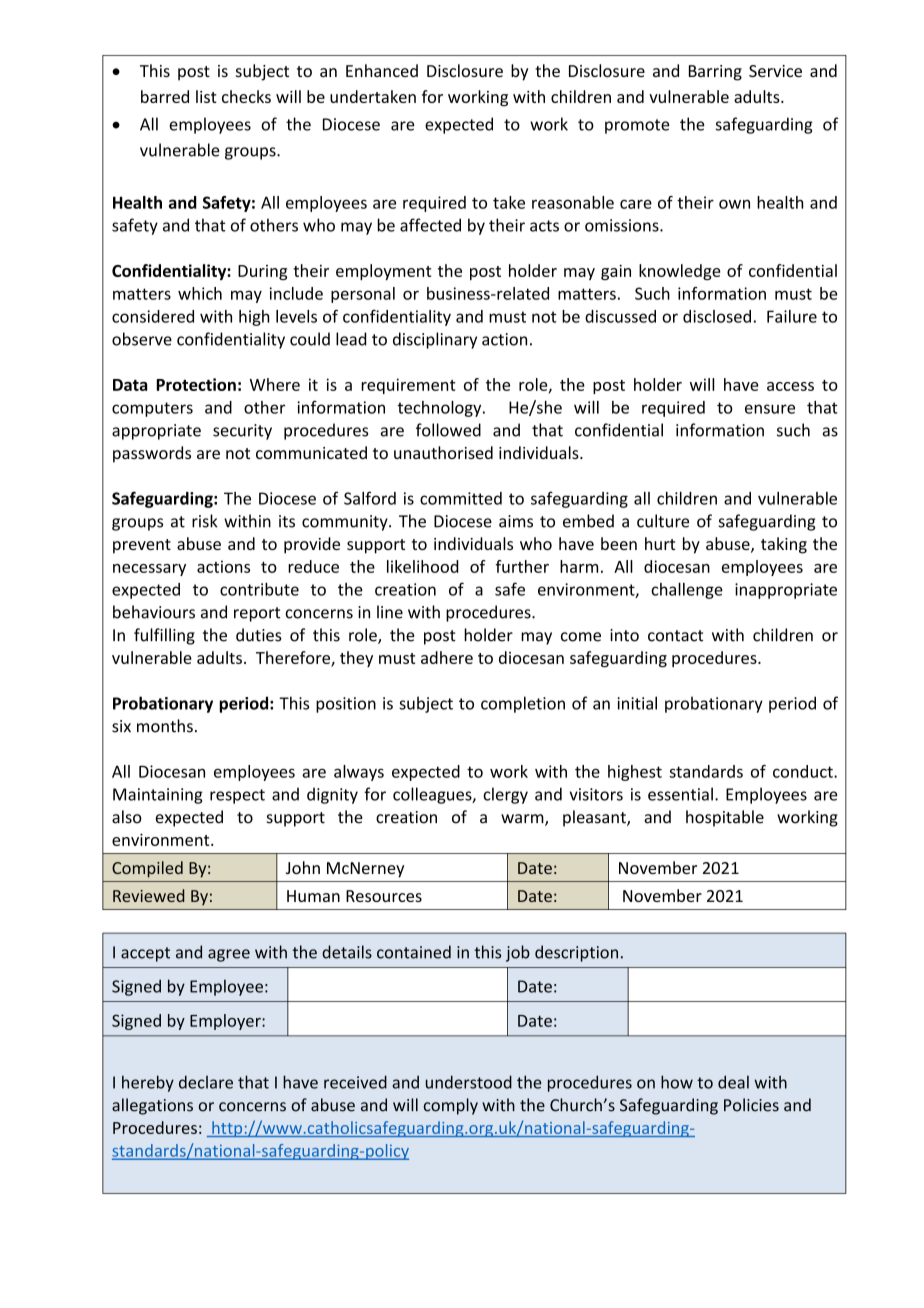 The height and width of the screenshot is (1308, 924). What do you see at coordinates (242, 432) in the screenshot?
I see `security` at bounding box center [242, 432].
